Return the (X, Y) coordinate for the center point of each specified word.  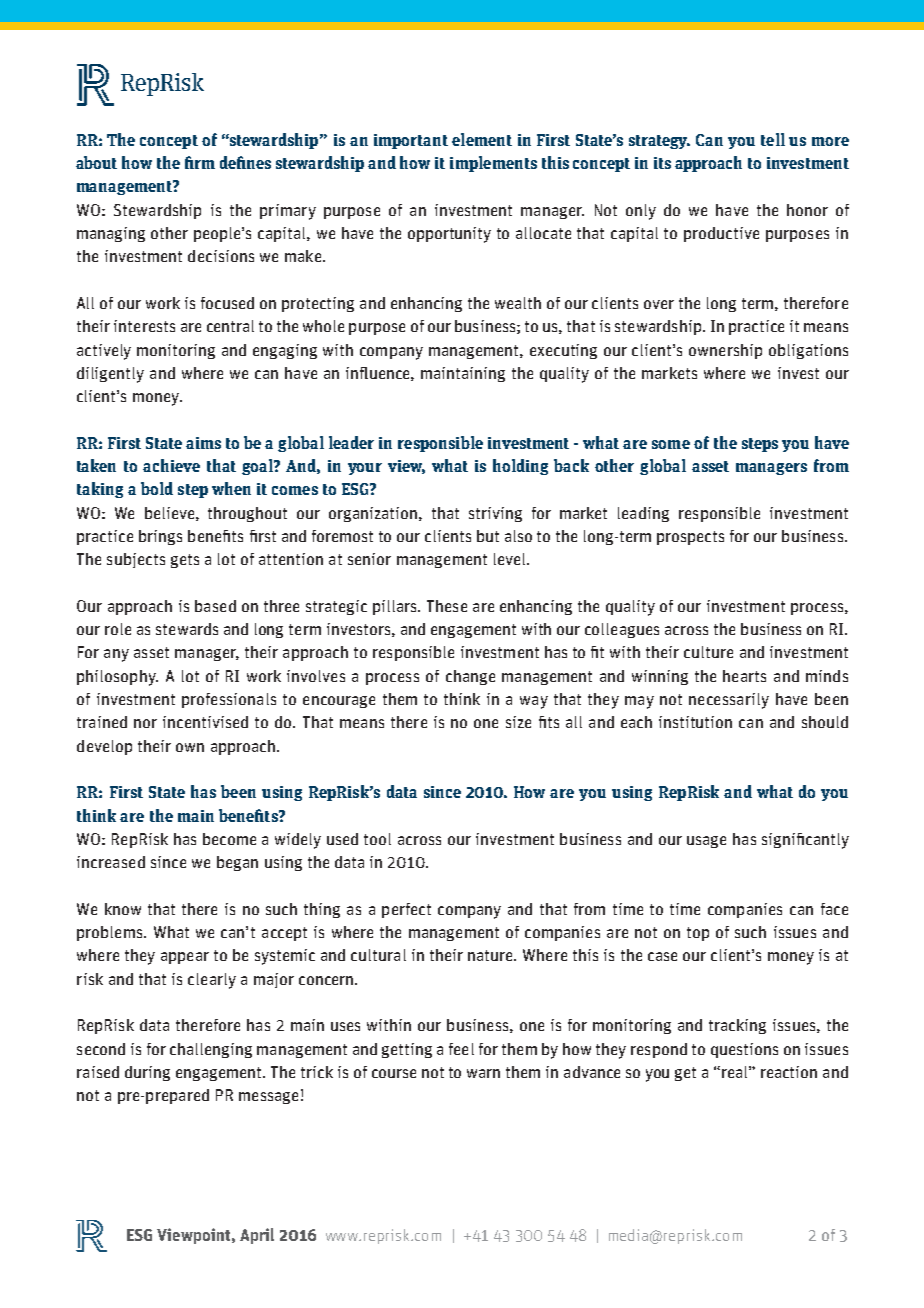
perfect (406, 910)
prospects (690, 538)
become (229, 839)
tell (773, 139)
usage (706, 842)
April (257, 1236)
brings (160, 537)
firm (200, 162)
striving (495, 514)
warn (483, 1073)
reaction (789, 1072)
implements (493, 164)
